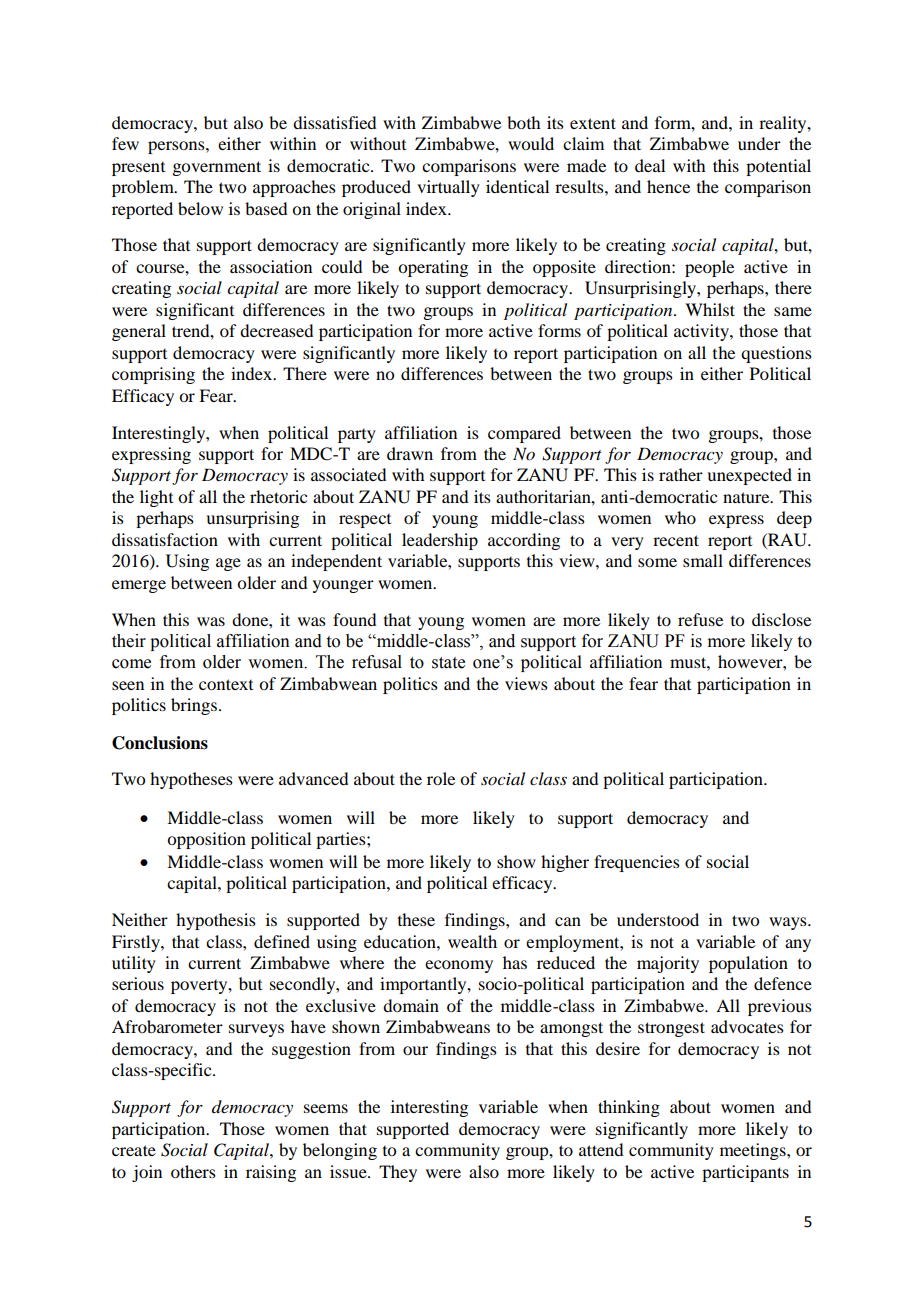  Describe the element at coordinates (398, 1173) in the screenshot. I see `They` at that location.
